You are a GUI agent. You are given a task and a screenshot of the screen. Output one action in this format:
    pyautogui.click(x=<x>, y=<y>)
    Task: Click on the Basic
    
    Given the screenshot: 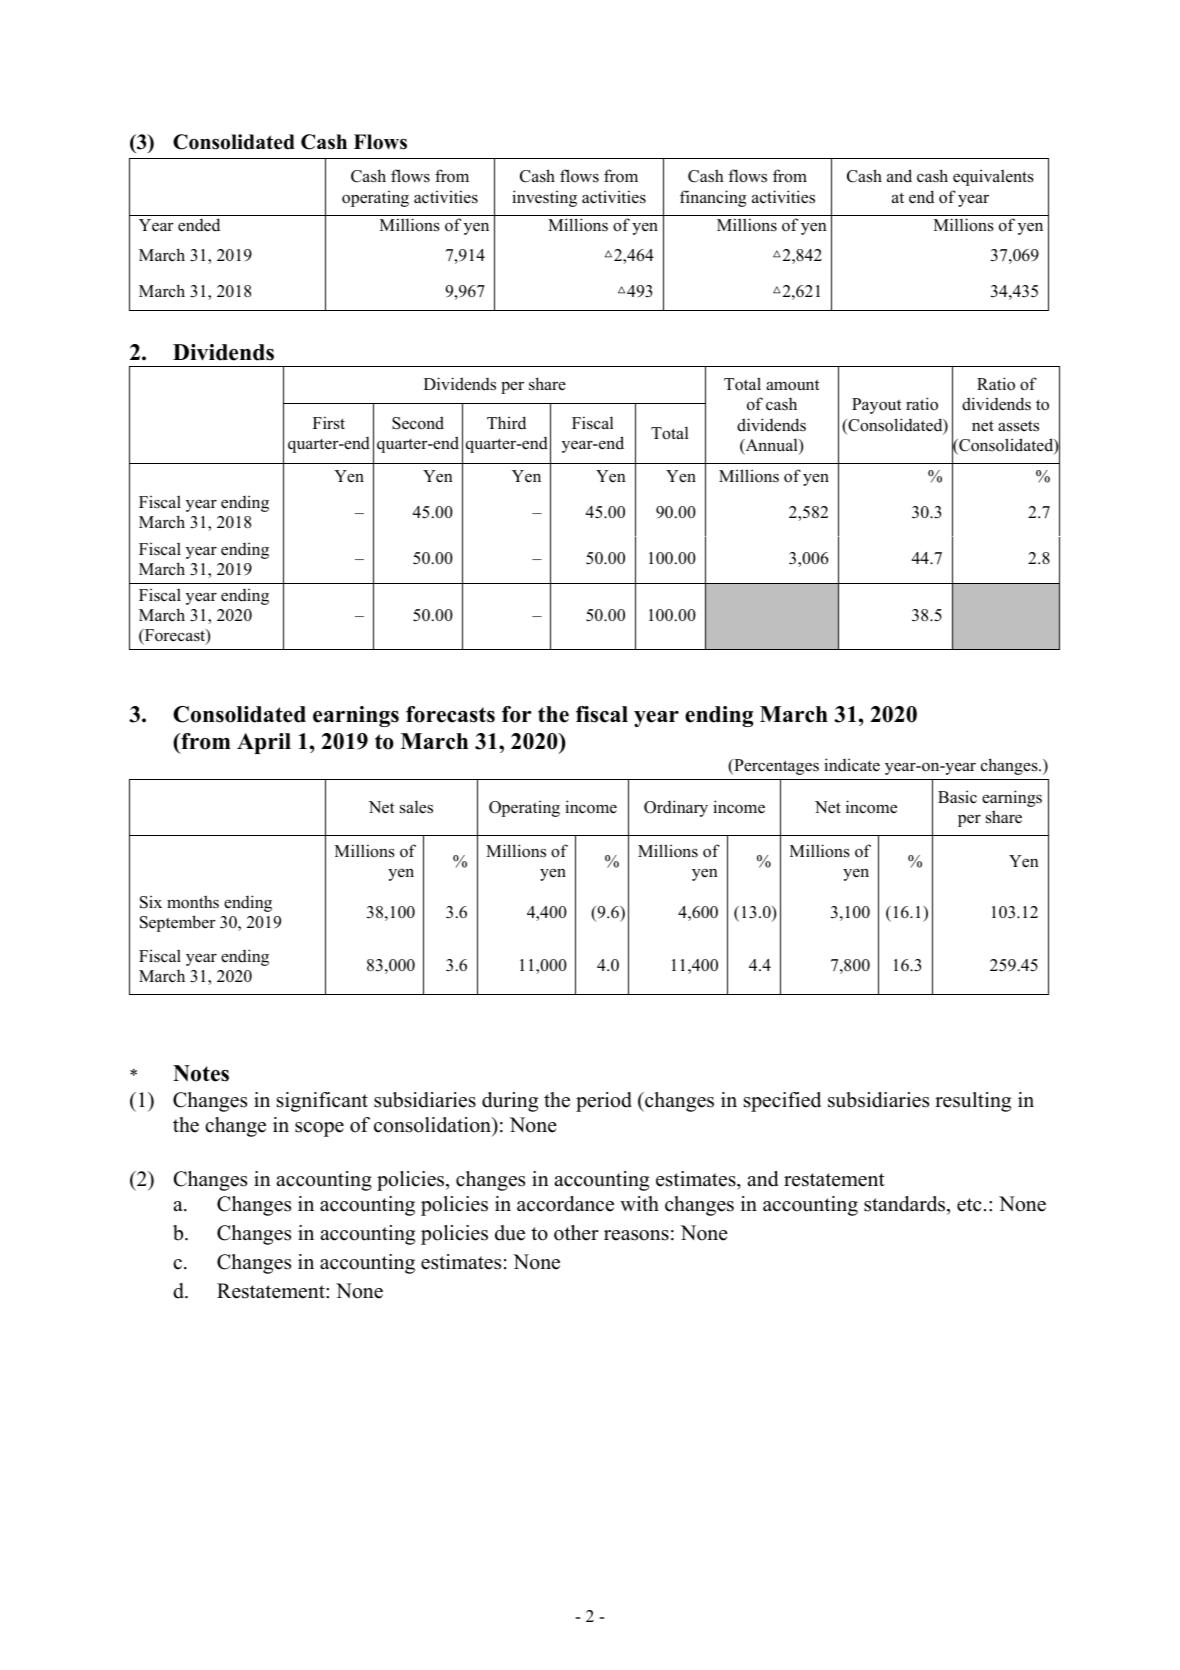 What is the action you would take?
    pyautogui.click(x=957, y=797)
